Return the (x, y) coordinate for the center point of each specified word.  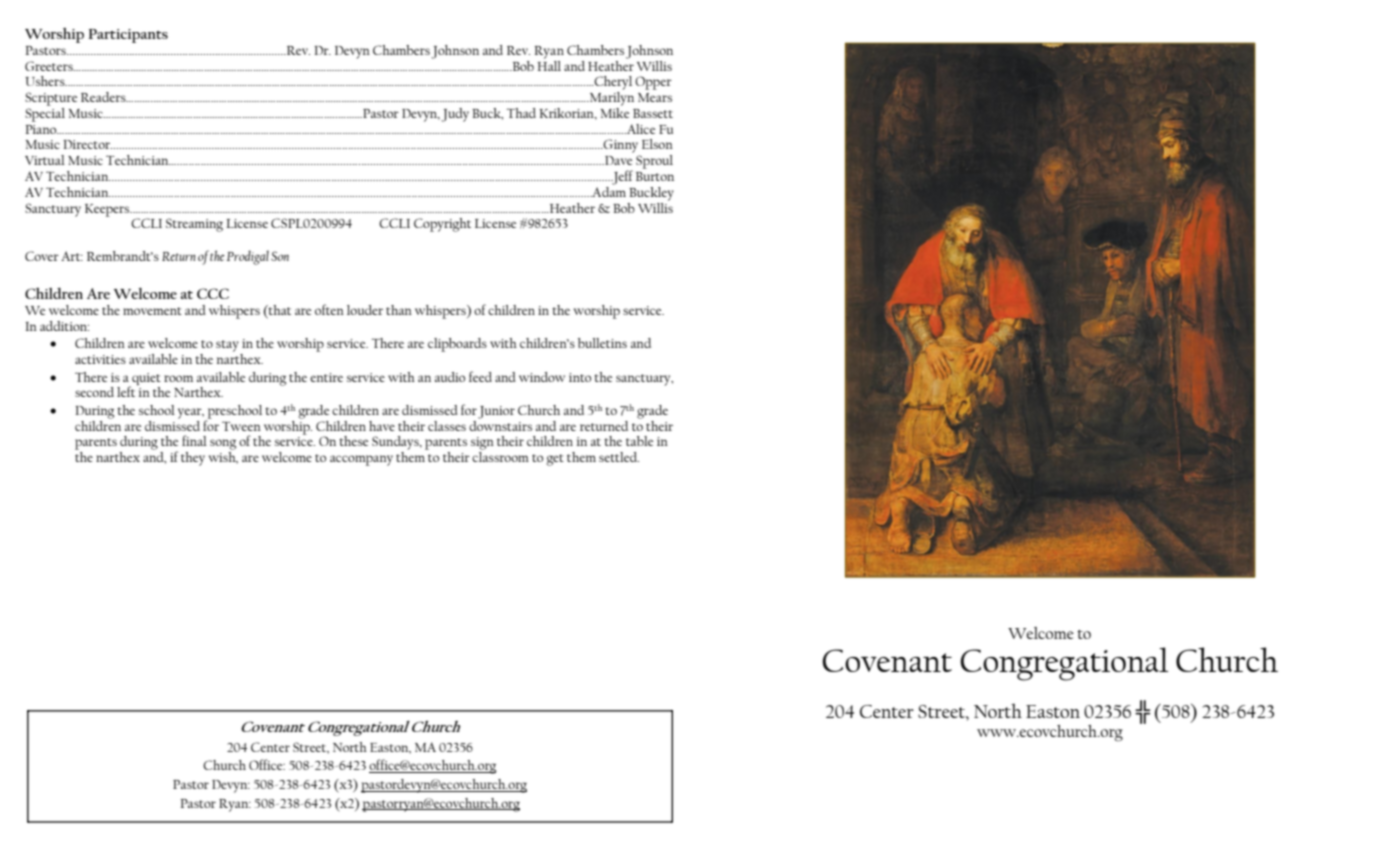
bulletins (602, 343)
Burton (655, 176)
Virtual (45, 160)
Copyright (442, 225)
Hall (549, 64)
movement (152, 311)
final (194, 440)
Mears (655, 97)
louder (365, 310)
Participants (128, 36)
